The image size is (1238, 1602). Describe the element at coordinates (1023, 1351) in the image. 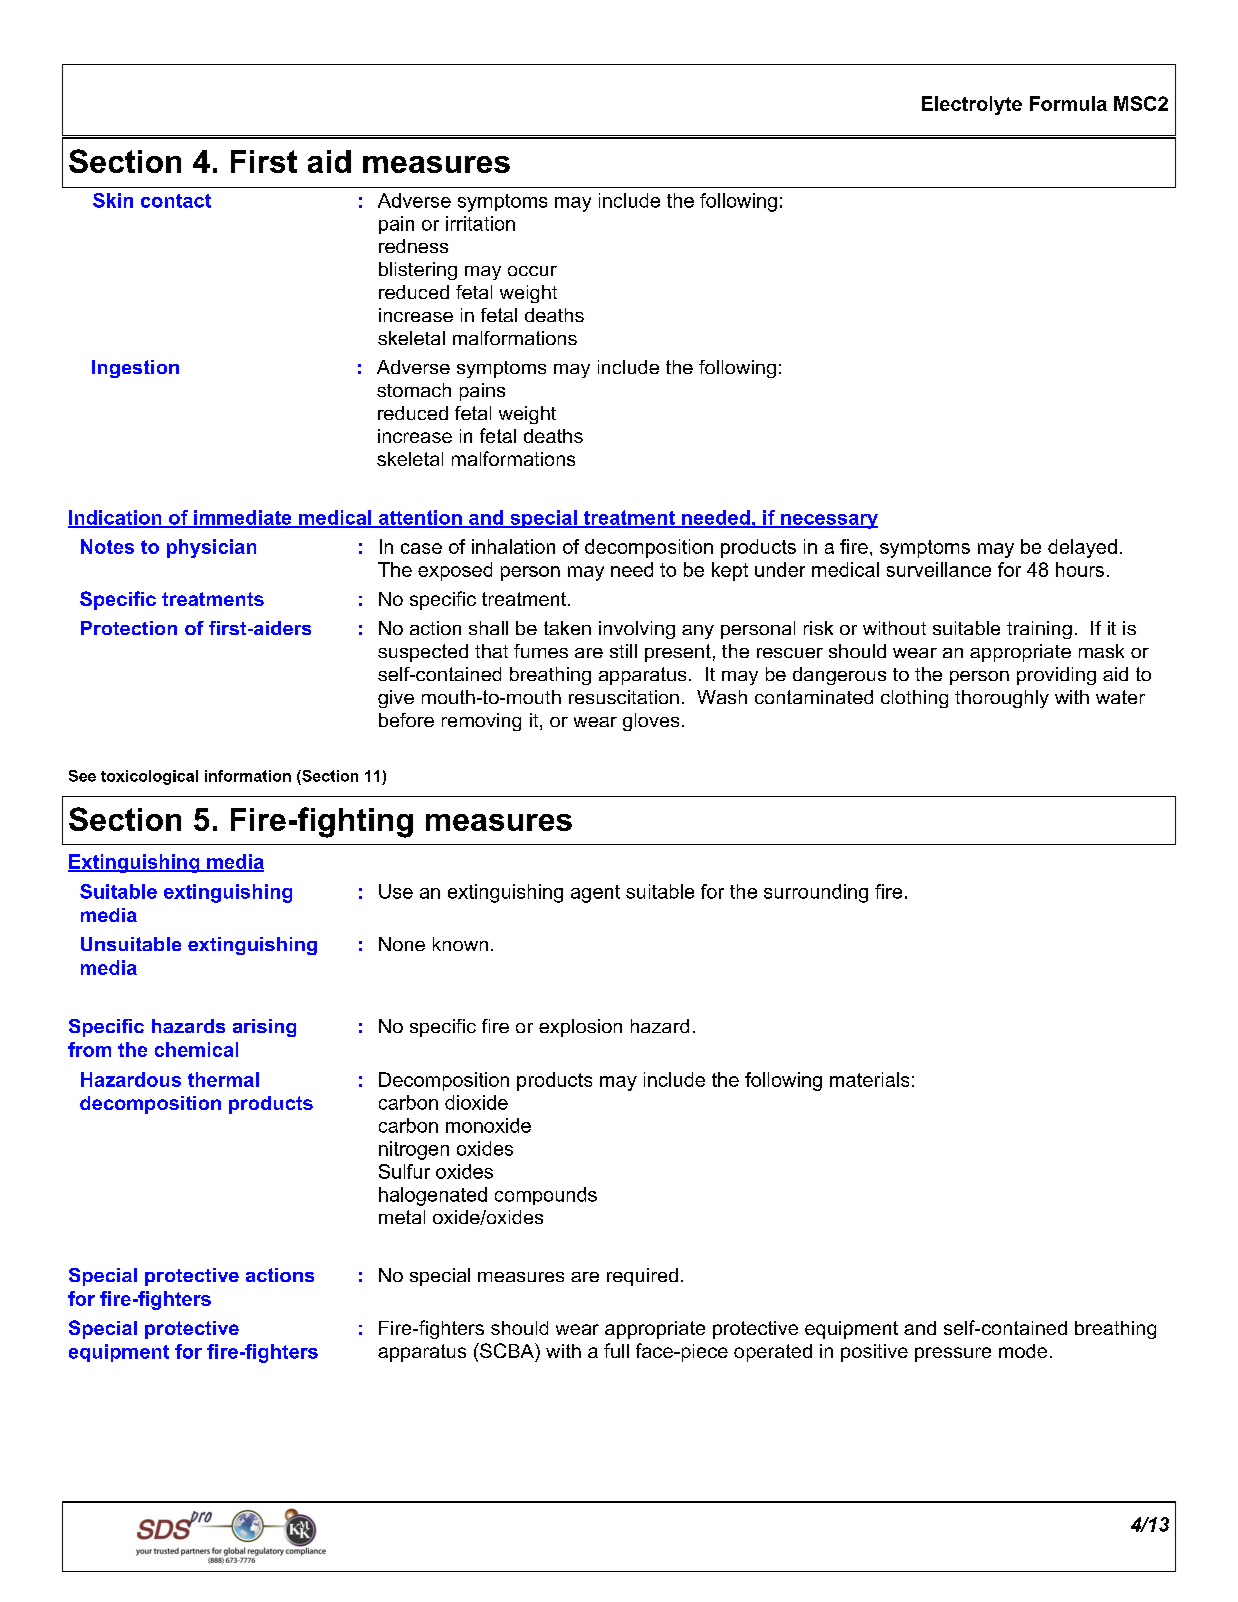

I see `mode` at that location.
